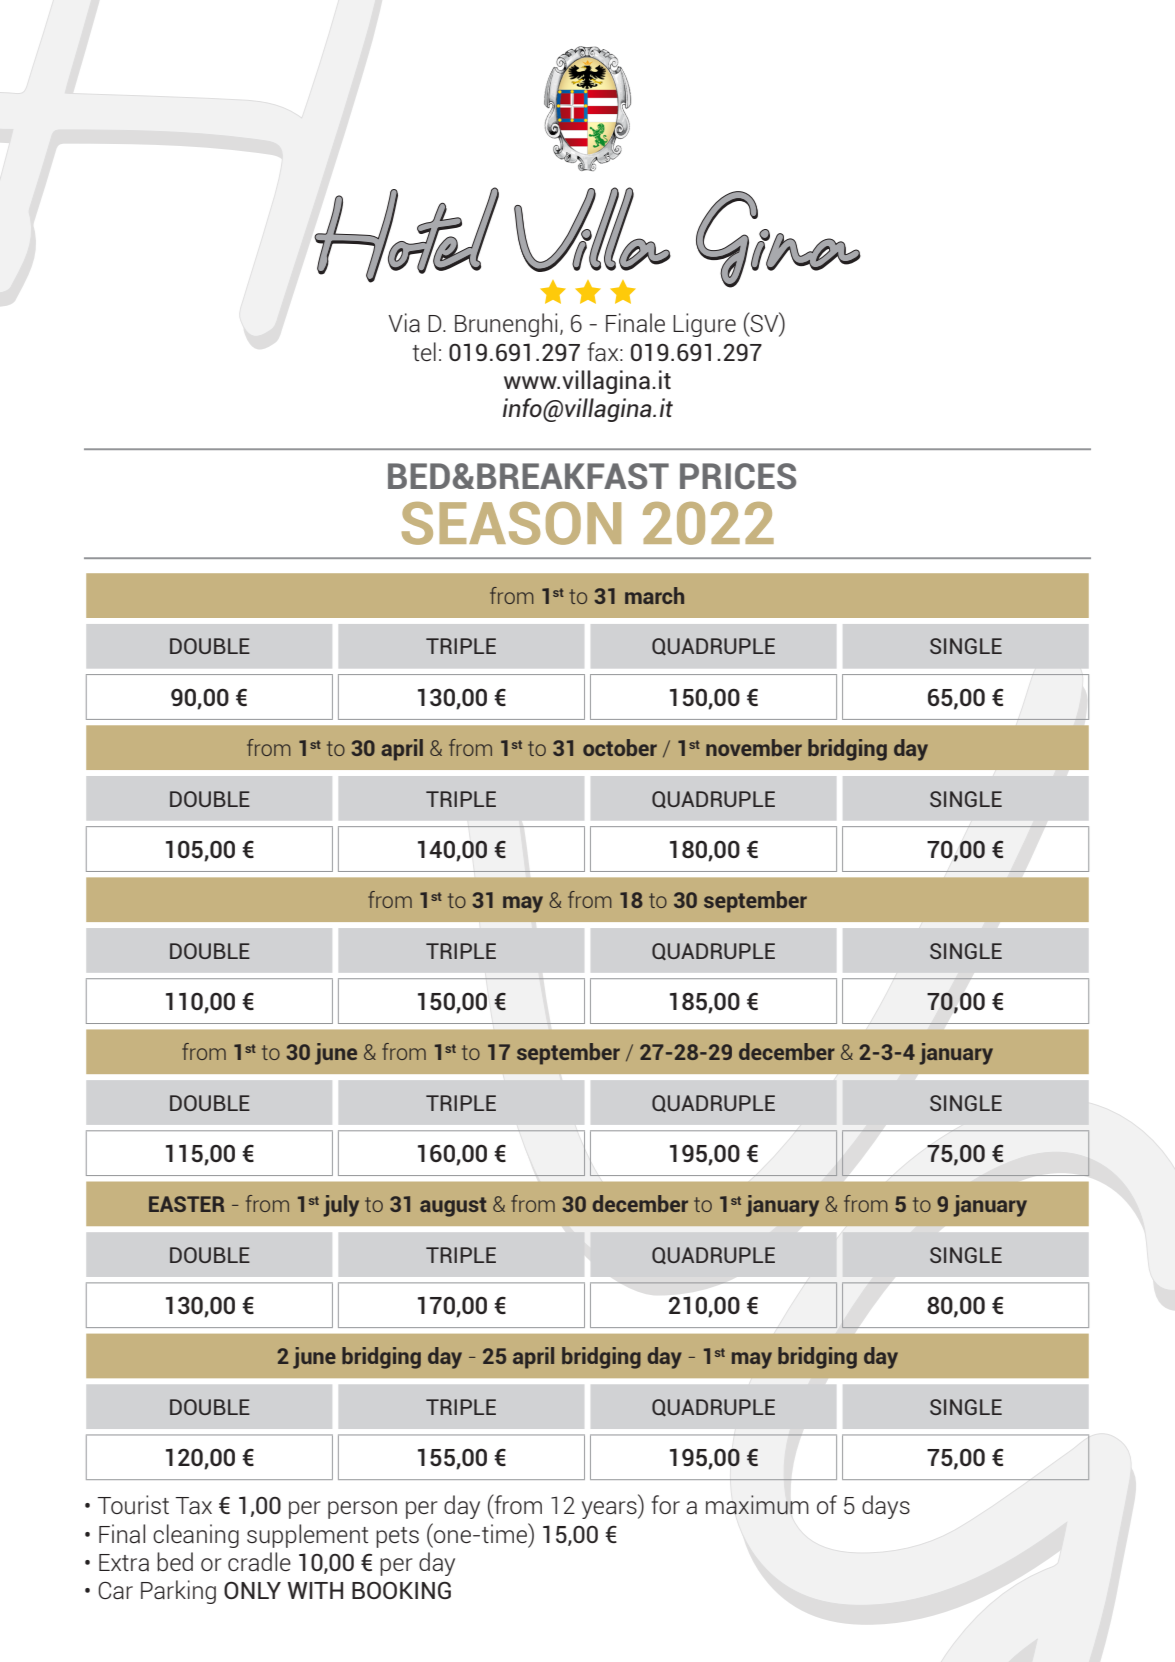 This screenshot has height=1662, width=1175. What do you see at coordinates (620, 747) in the screenshot?
I see `october` at bounding box center [620, 747].
